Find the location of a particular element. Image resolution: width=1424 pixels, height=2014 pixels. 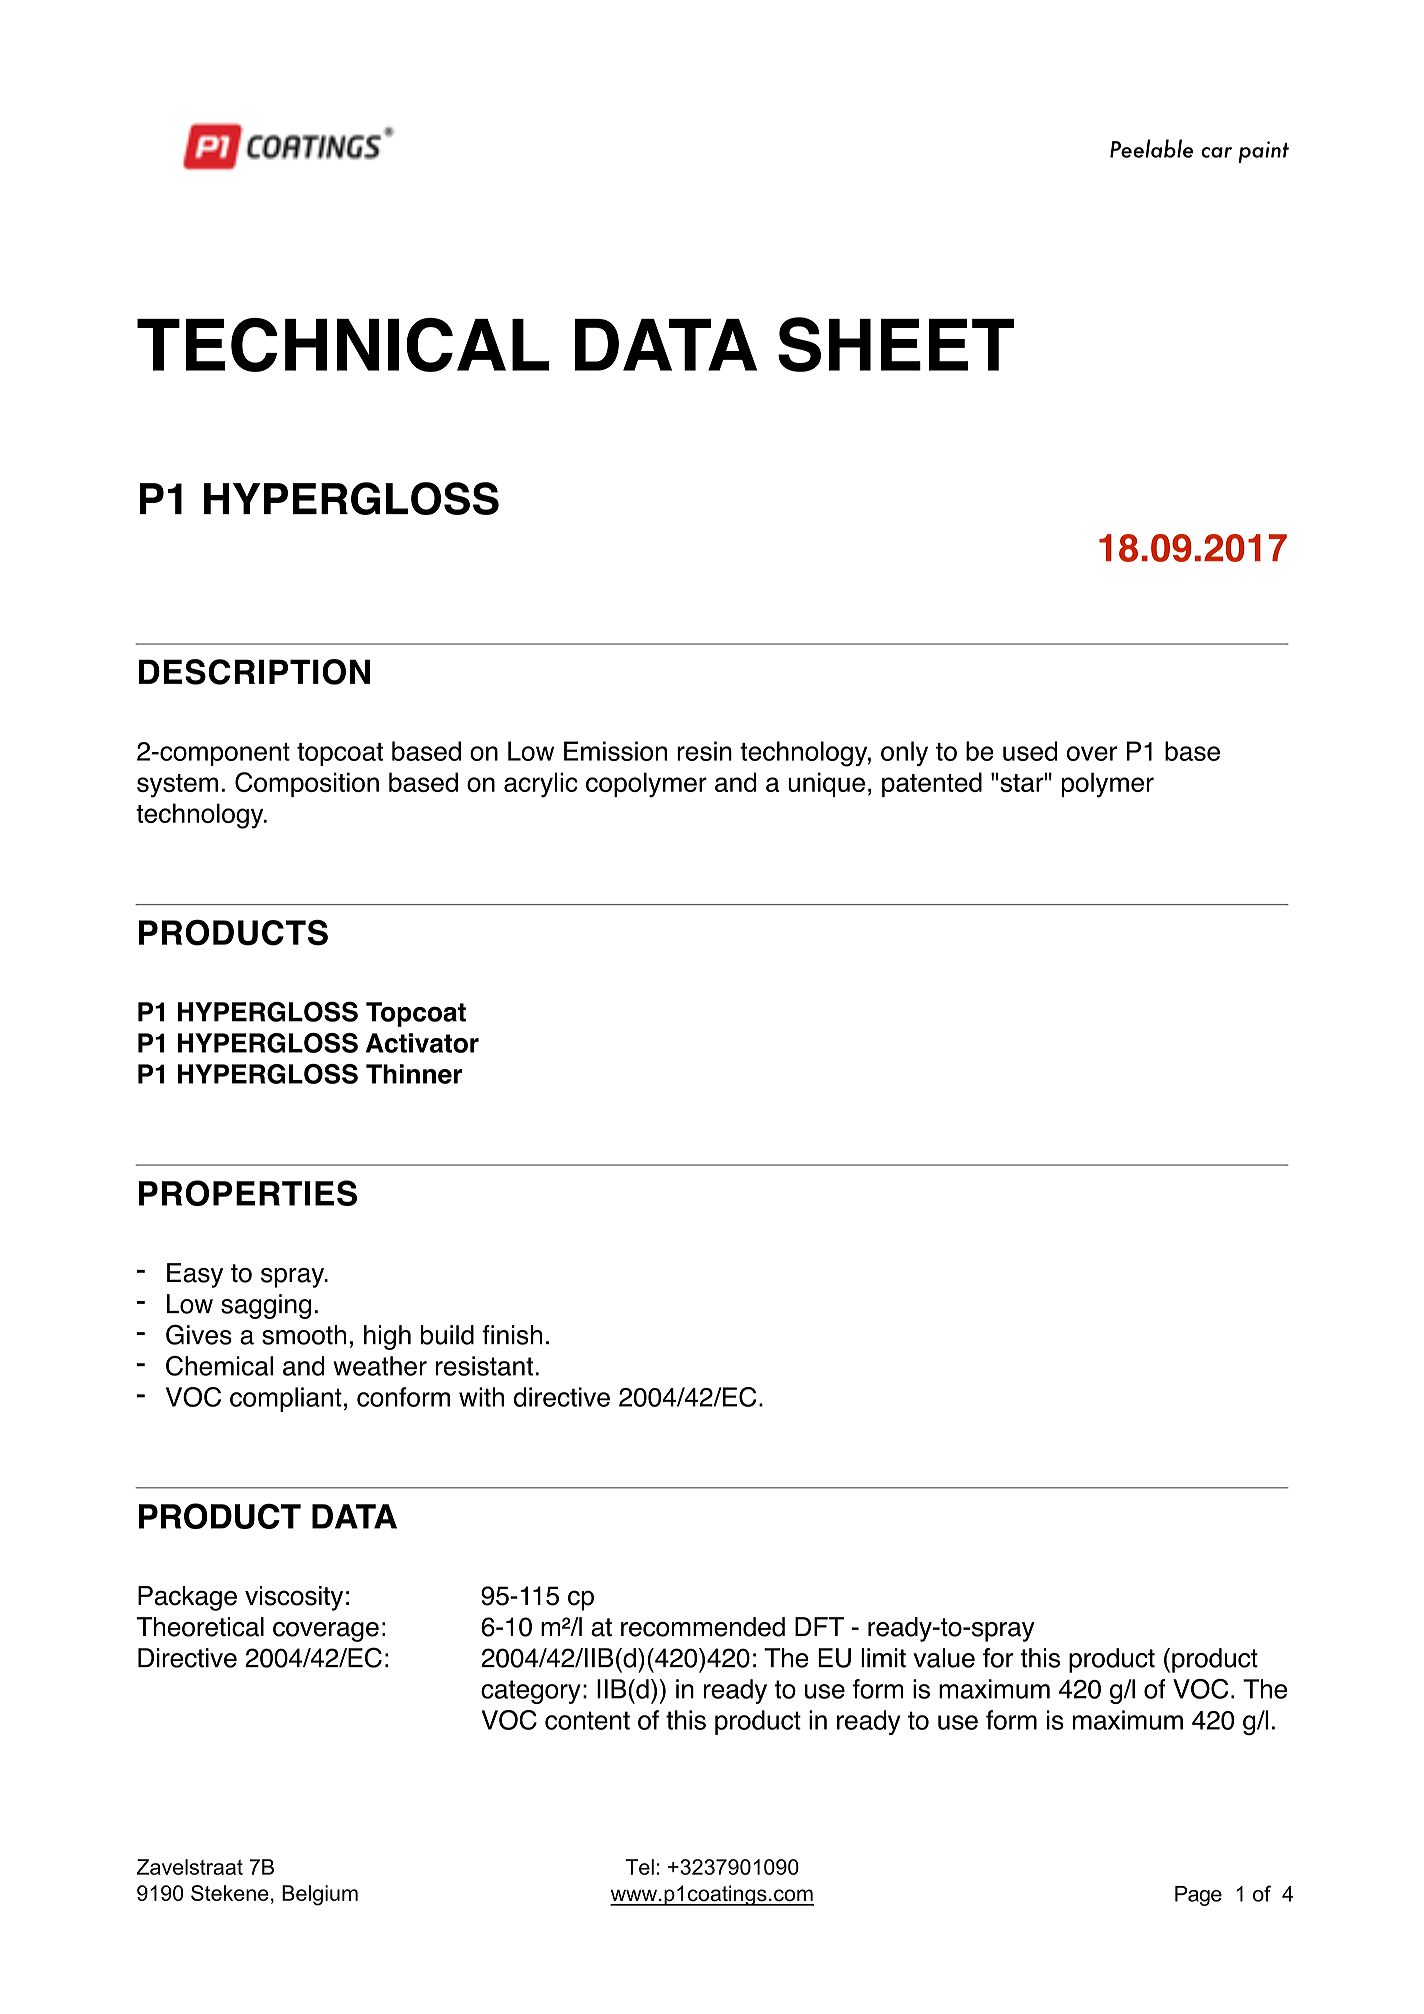

Belgium is located at coordinates (320, 1895).
